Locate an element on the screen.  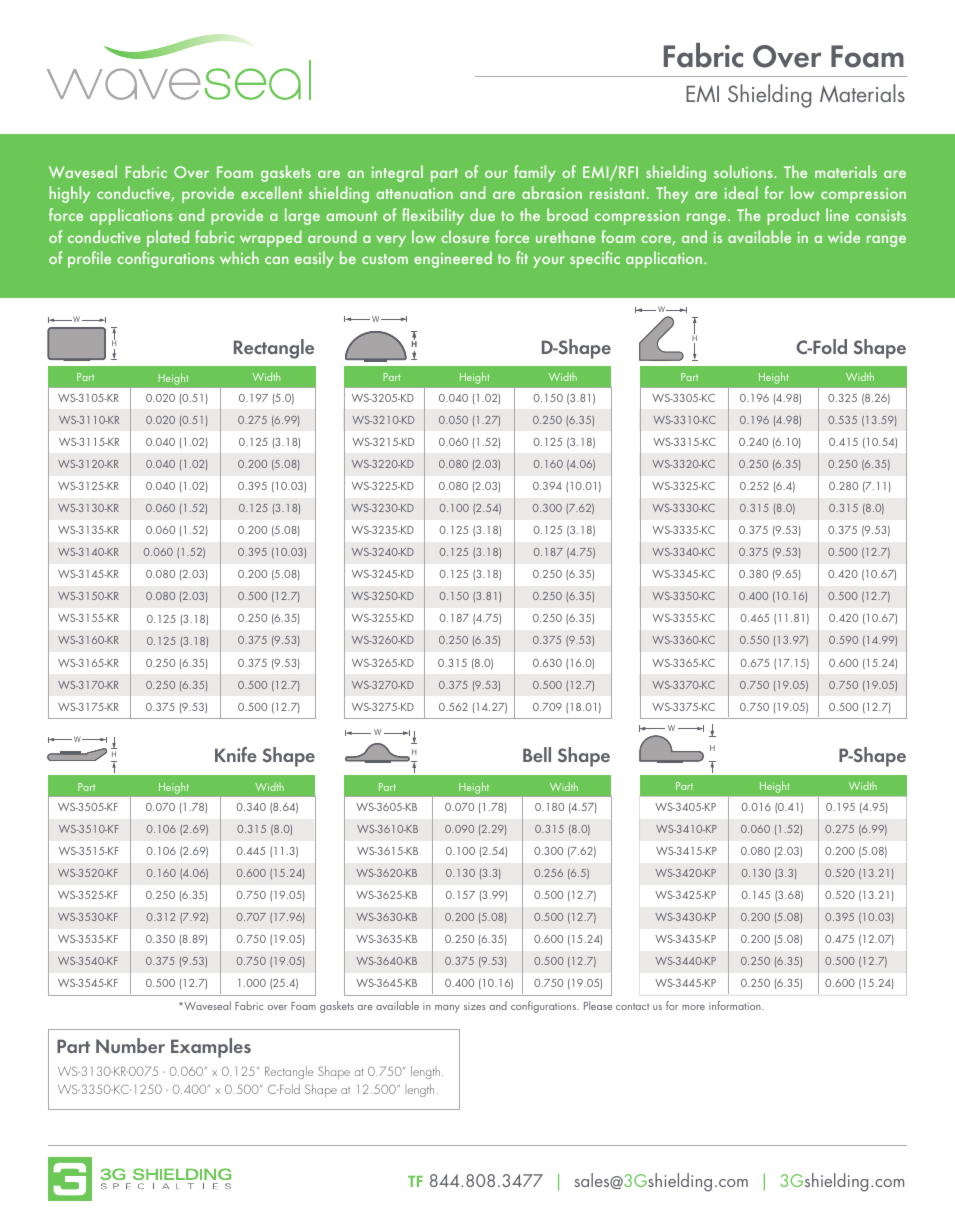
plated is located at coordinates (168, 238).
